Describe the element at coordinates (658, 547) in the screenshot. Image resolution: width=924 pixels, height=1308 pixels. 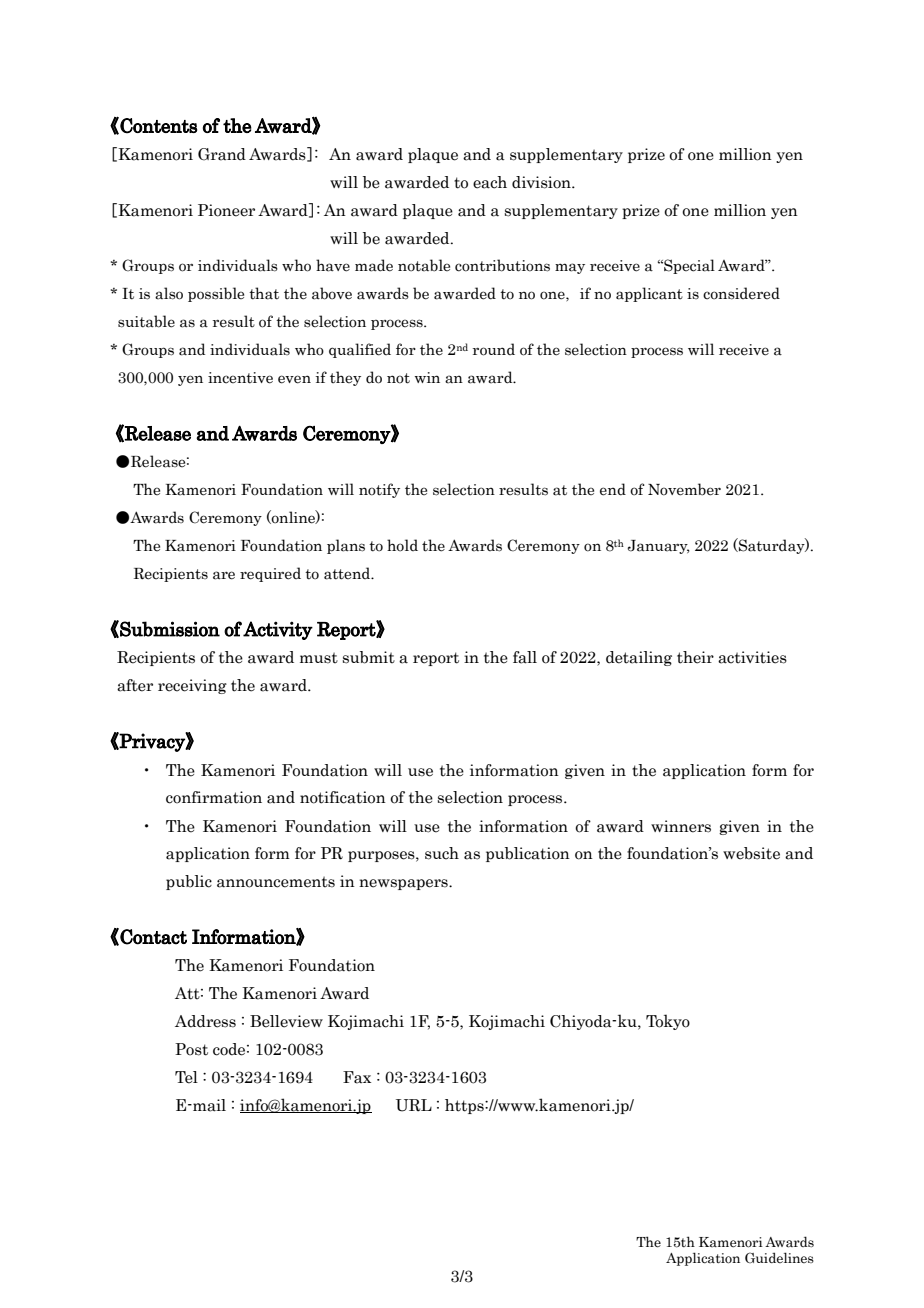
I see `January` at that location.
